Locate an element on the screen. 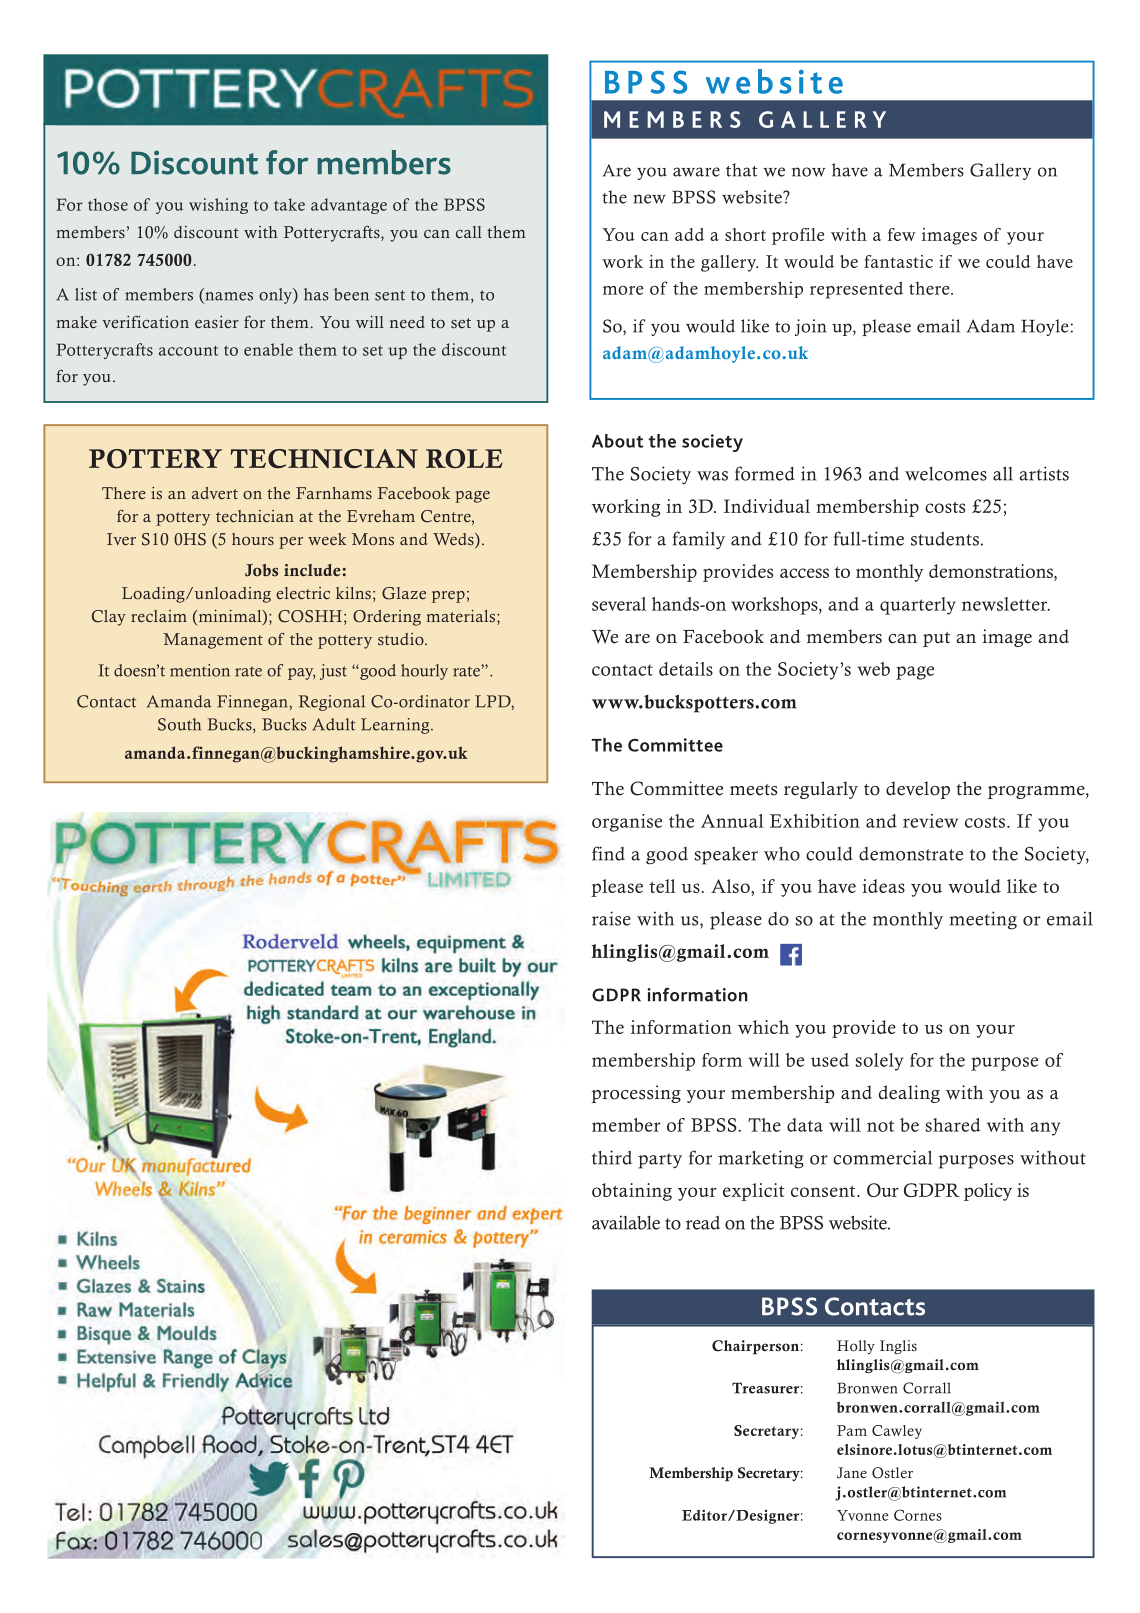 This screenshot has width=1140, height=1613. call is located at coordinates (469, 232).
